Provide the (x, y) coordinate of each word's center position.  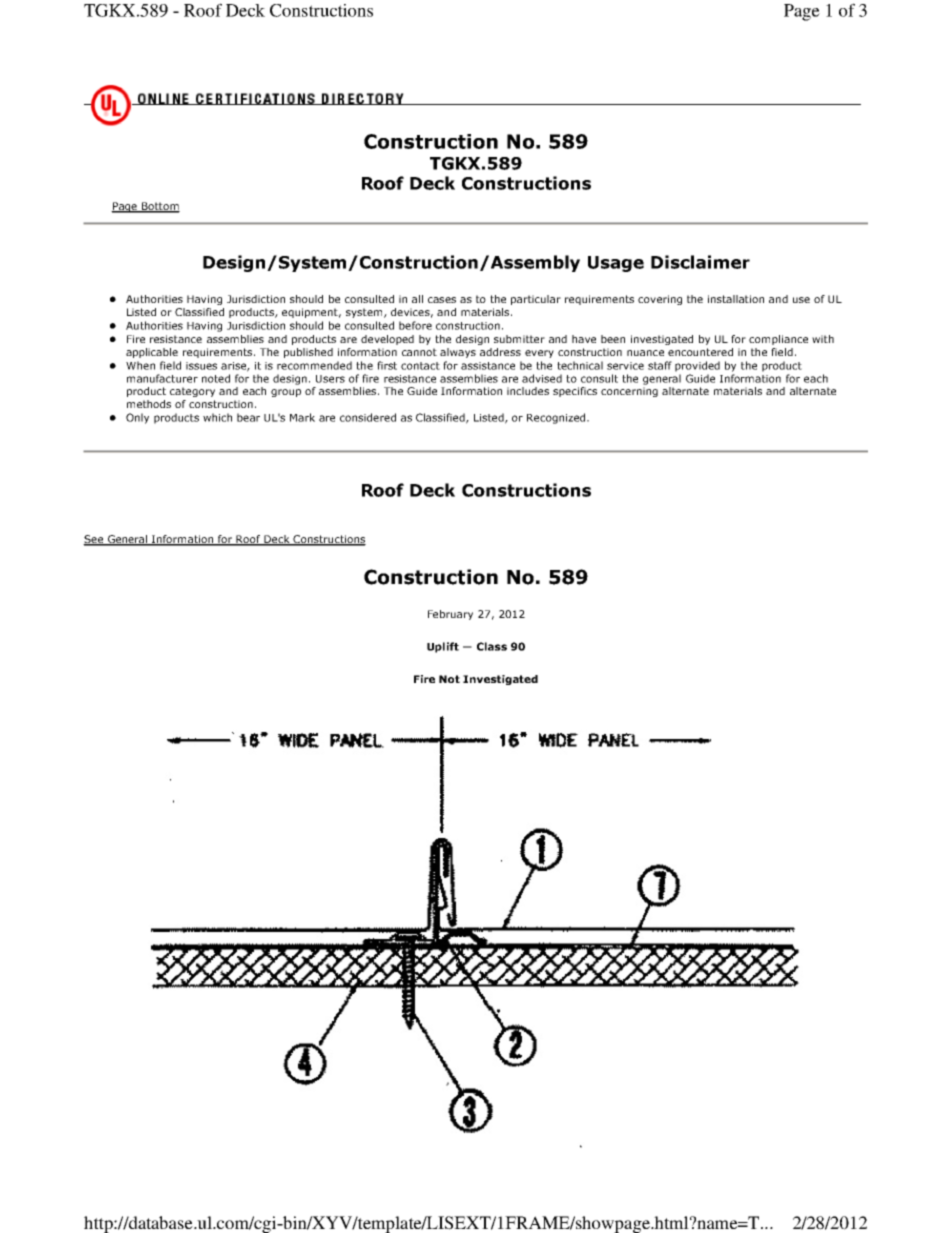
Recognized (557, 418)
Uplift (443, 647)
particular (536, 300)
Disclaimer (700, 262)
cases (442, 300)
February (450, 615)
